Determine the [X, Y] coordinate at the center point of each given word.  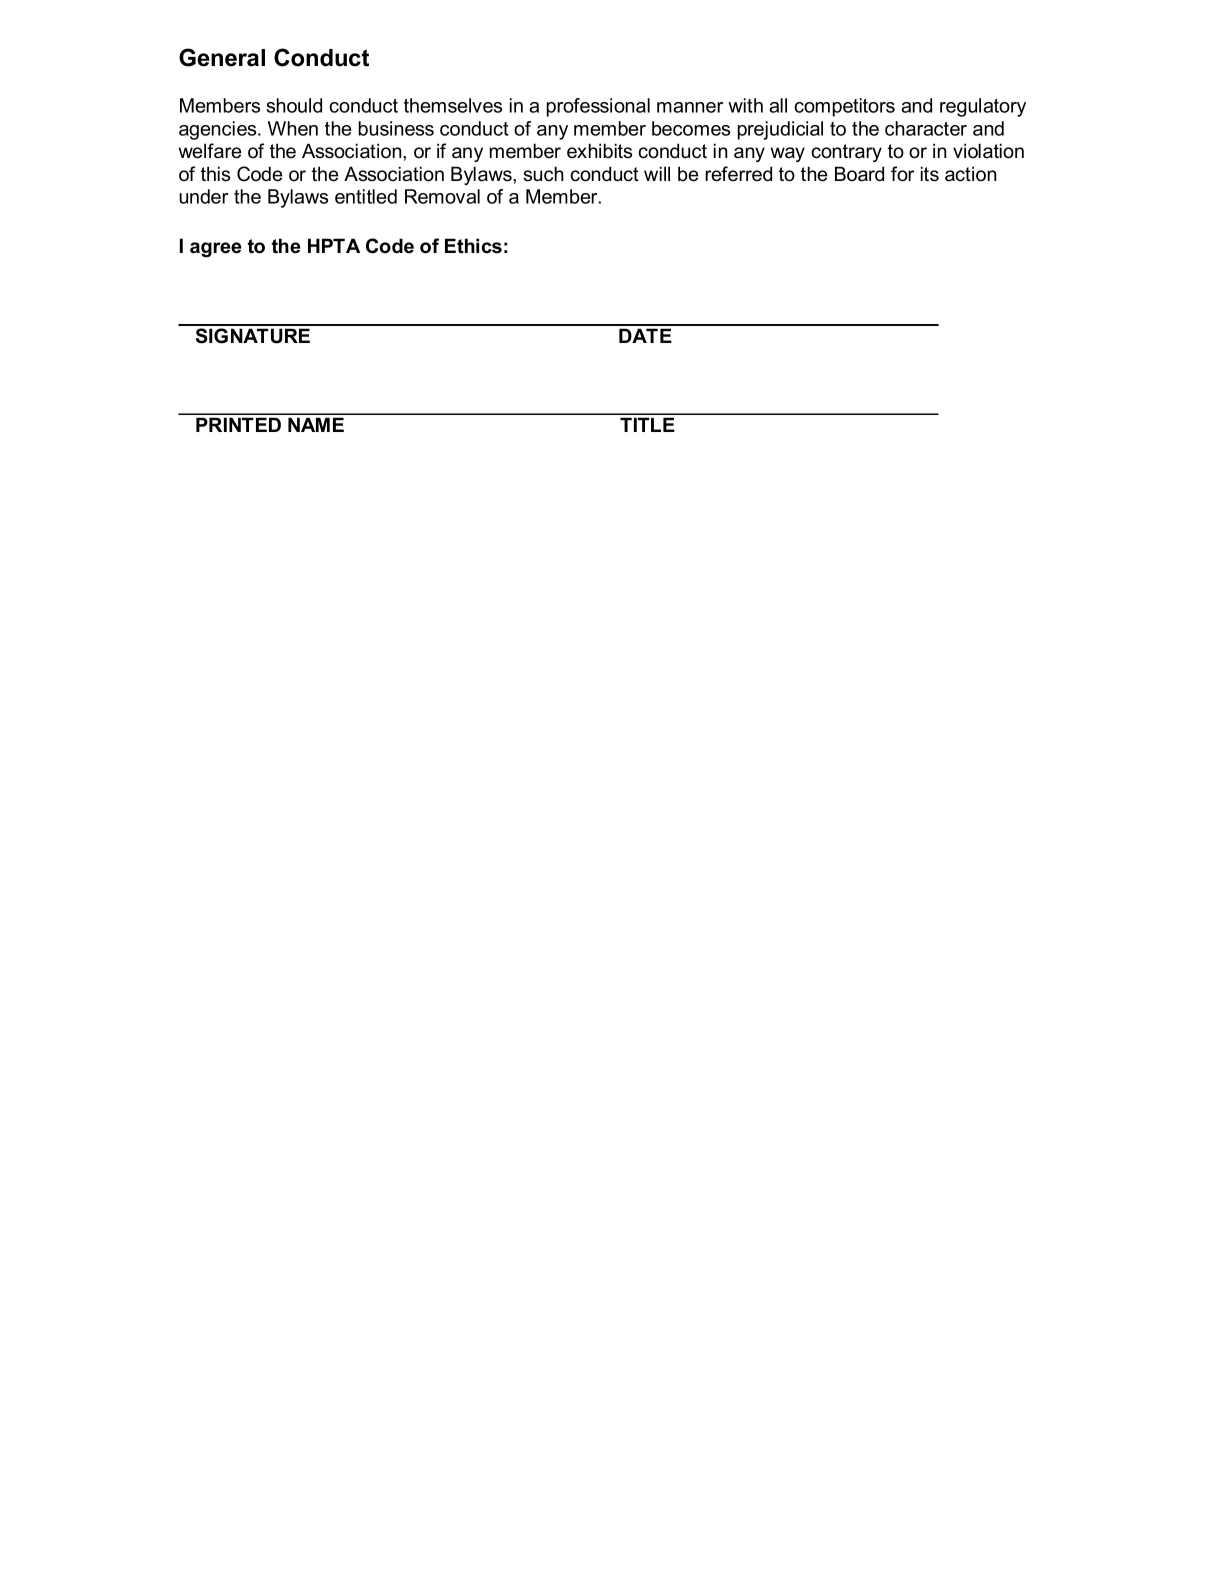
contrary [846, 153]
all [778, 105]
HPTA [334, 245]
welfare [210, 151]
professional [598, 107]
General [222, 57]
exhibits [599, 151]
